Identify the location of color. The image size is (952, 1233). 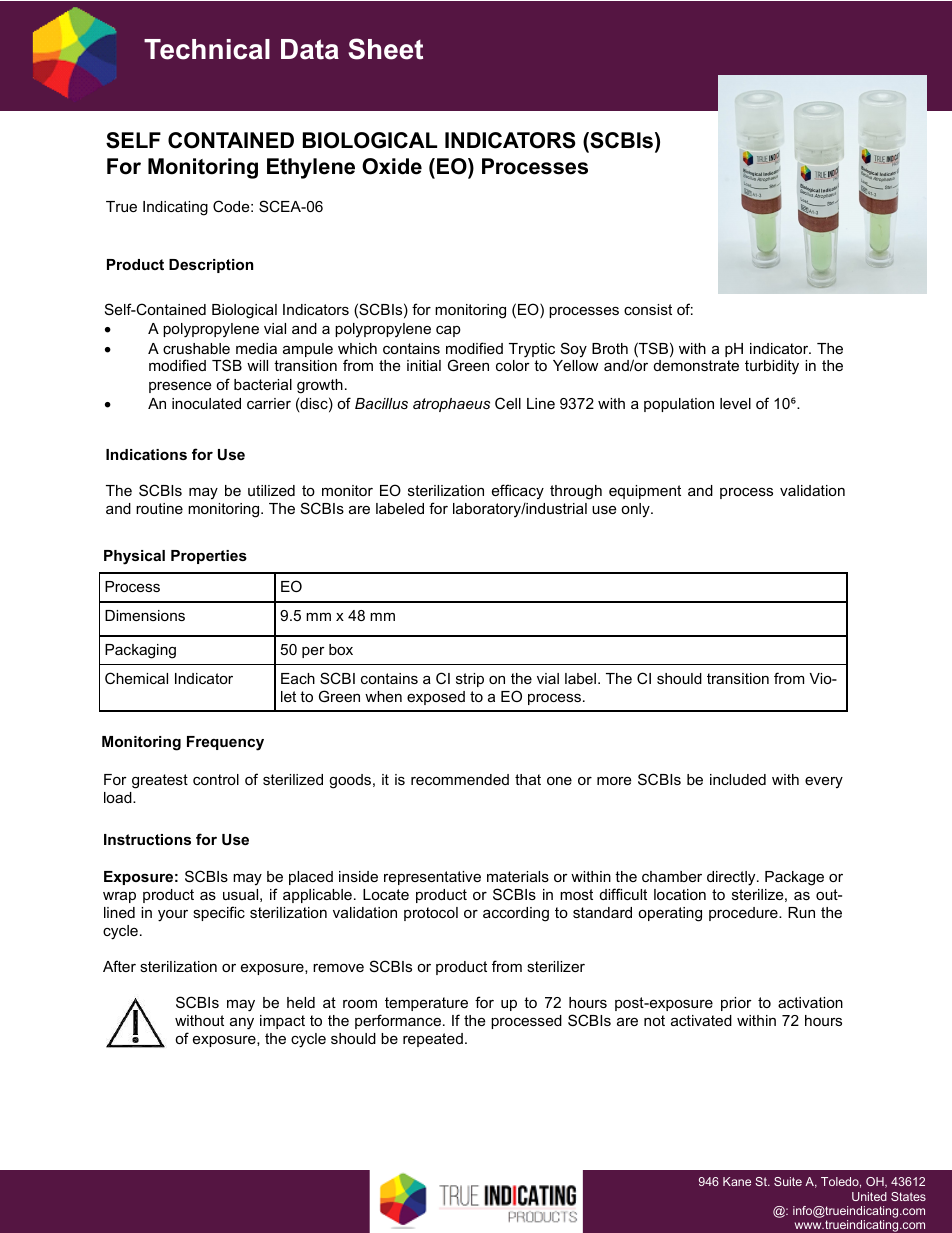
(513, 365).
